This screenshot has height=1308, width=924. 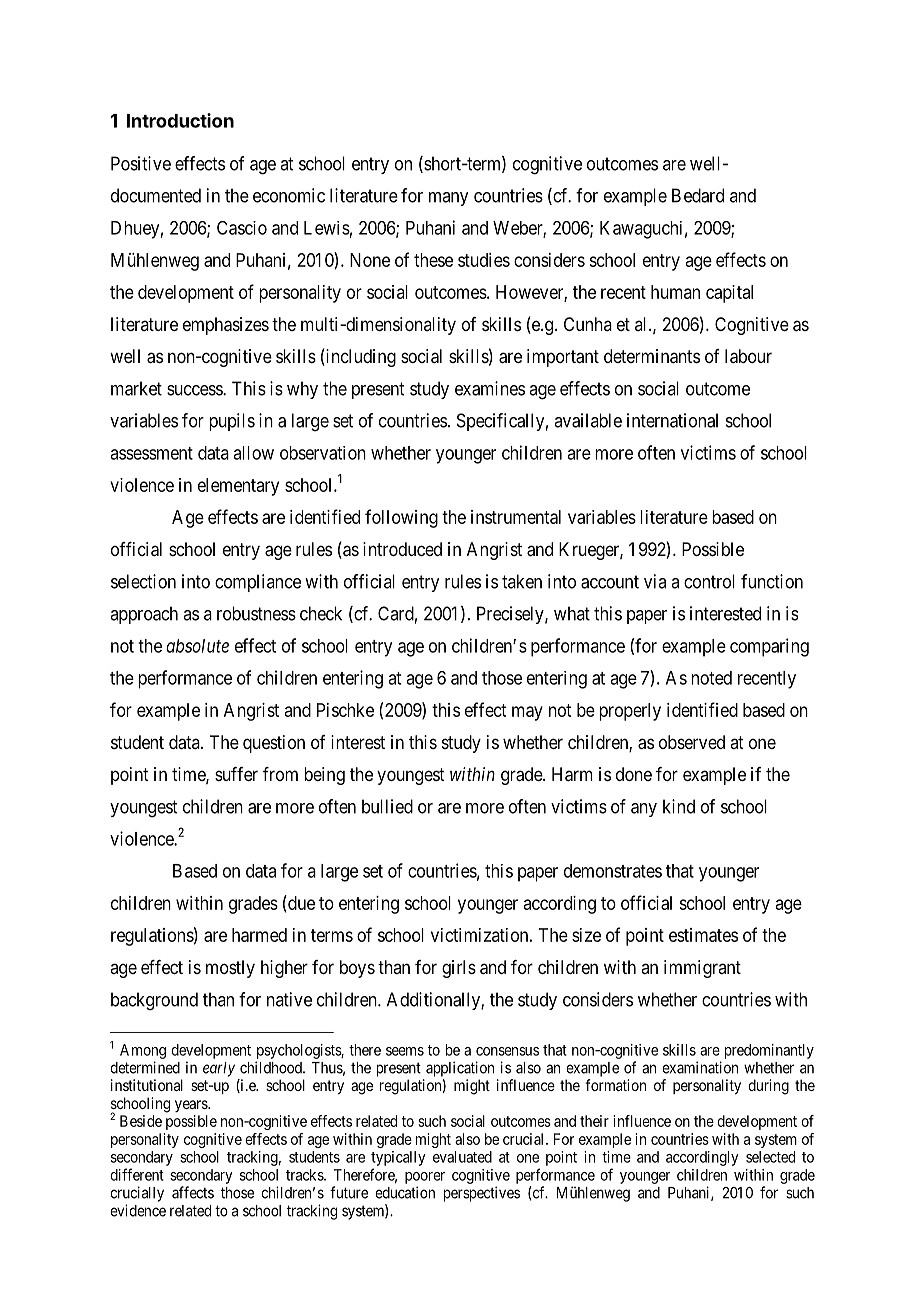 What do you see at coordinates (402, 549) in the screenshot?
I see `introduced` at bounding box center [402, 549].
